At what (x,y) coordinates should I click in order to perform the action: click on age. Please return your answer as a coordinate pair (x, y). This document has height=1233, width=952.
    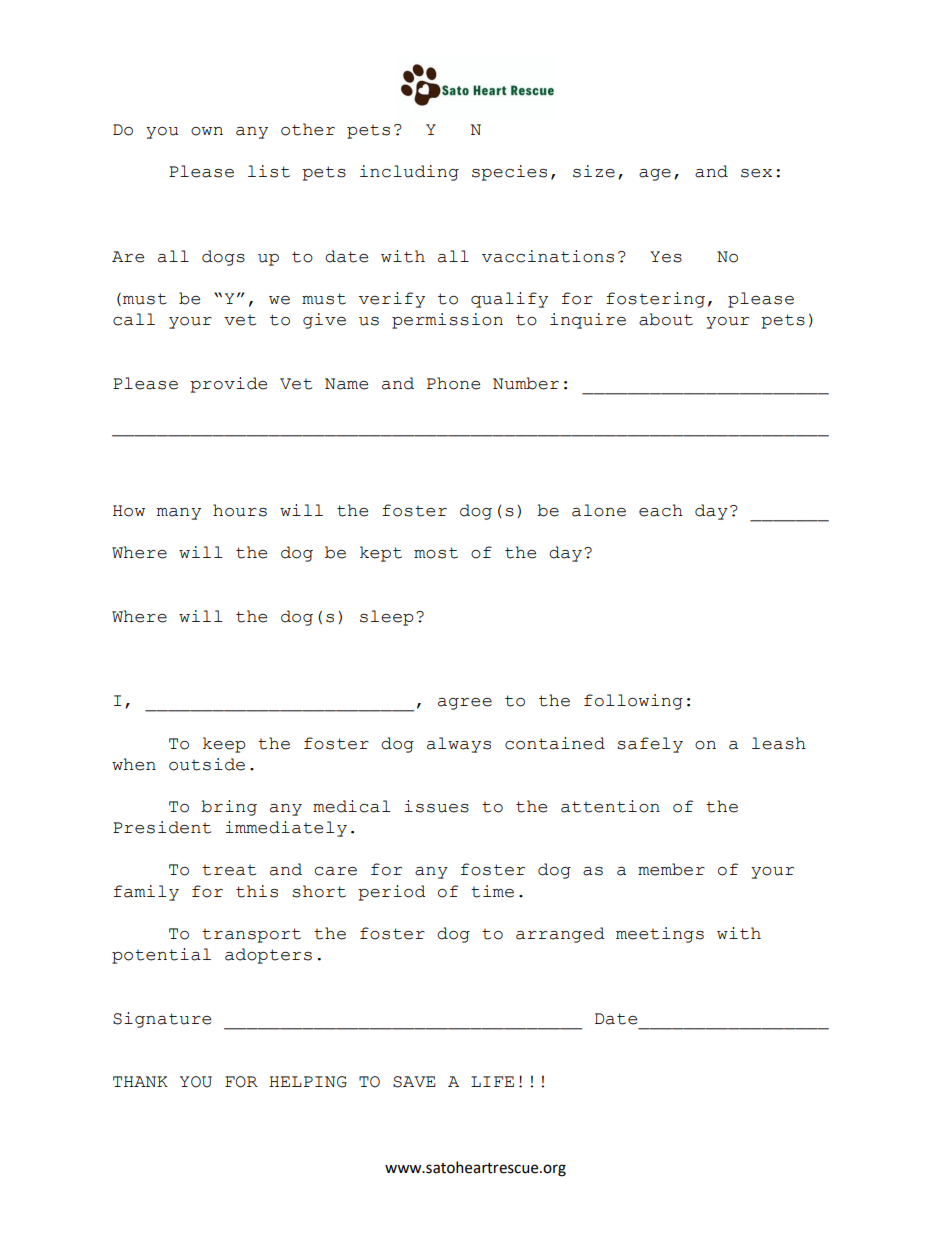
    Looking at the image, I should click on (655, 175).
